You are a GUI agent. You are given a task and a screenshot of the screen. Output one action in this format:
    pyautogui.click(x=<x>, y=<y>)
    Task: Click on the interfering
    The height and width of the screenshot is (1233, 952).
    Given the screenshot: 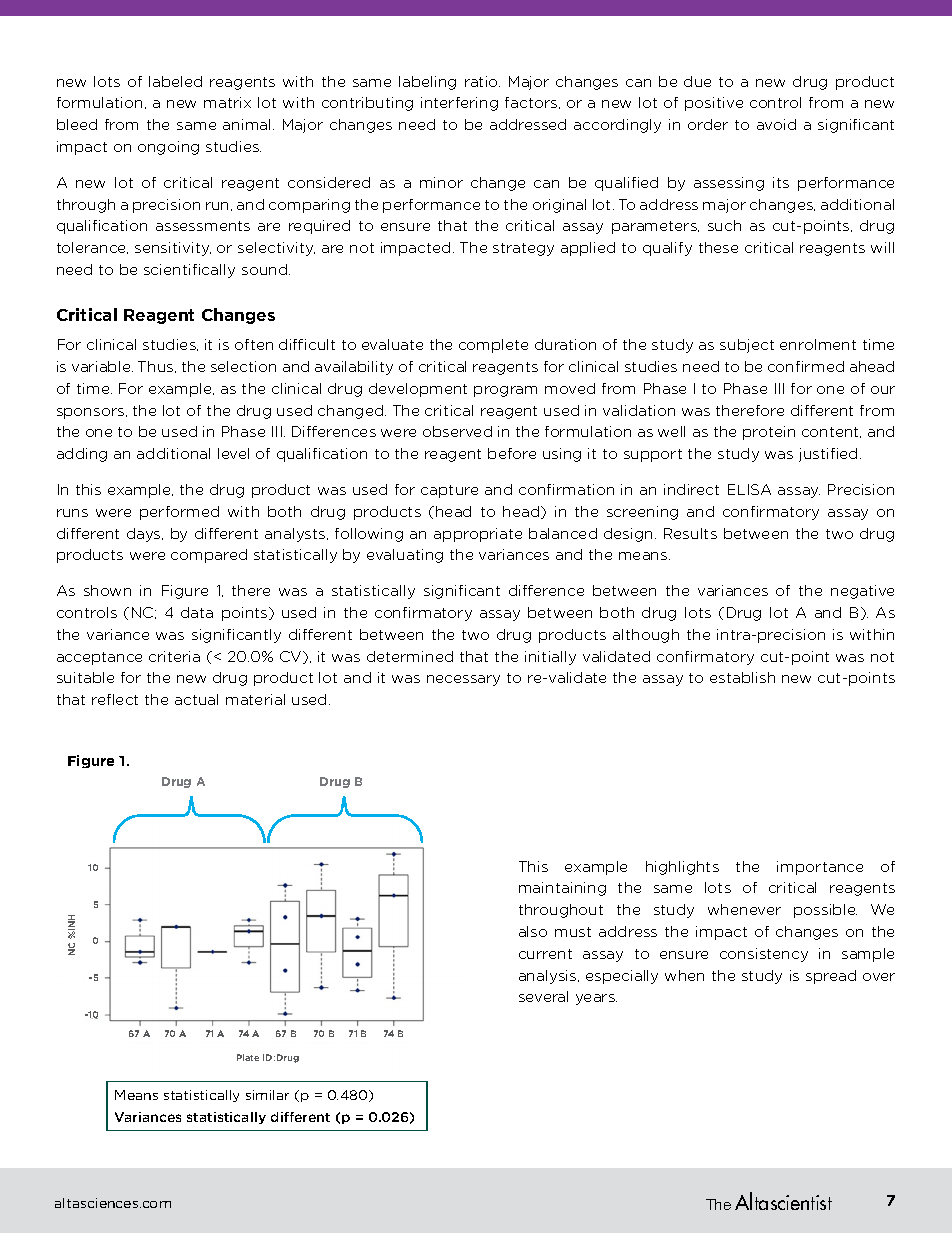 What is the action you would take?
    pyautogui.click(x=459, y=104)
